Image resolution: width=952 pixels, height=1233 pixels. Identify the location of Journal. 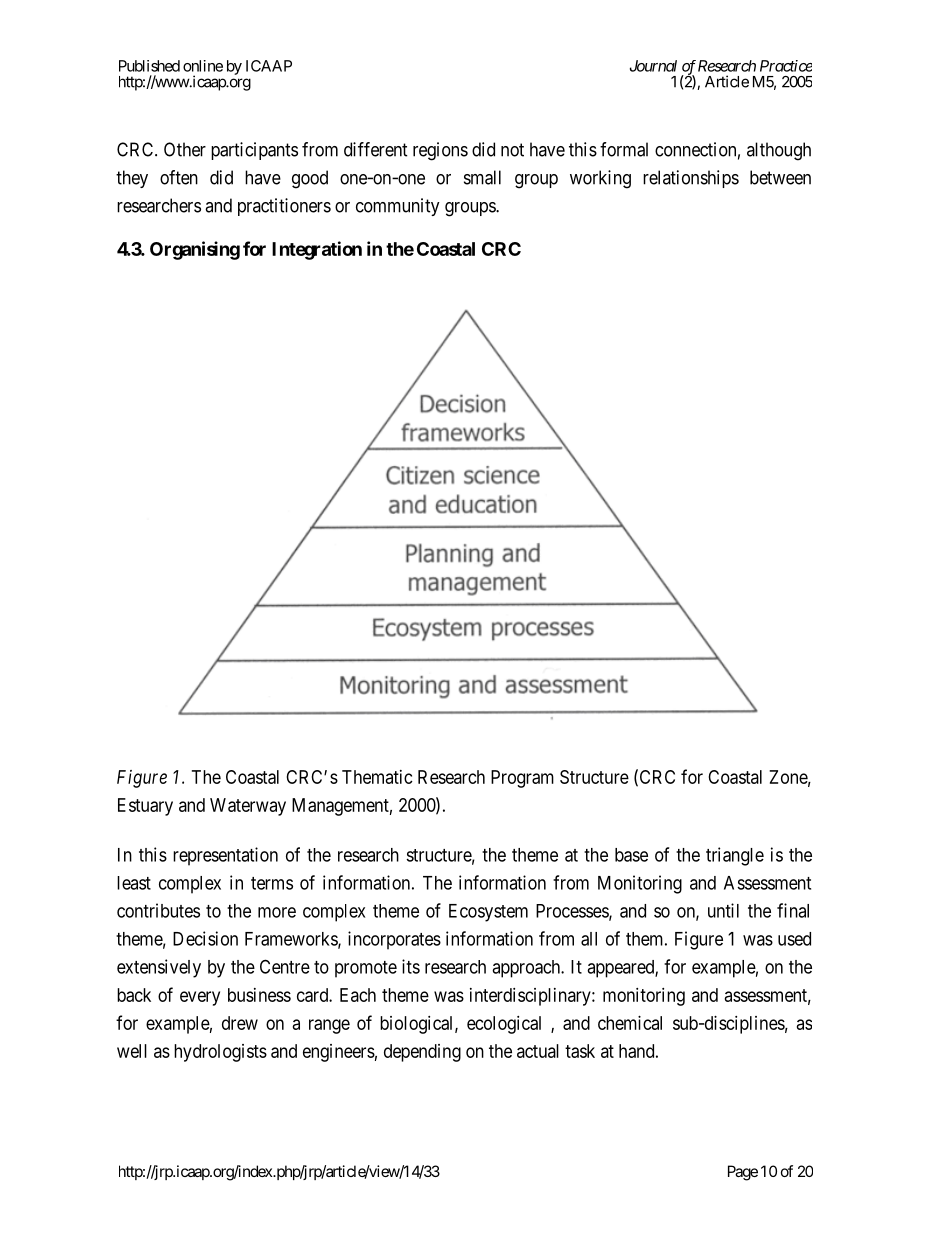
(653, 66).
